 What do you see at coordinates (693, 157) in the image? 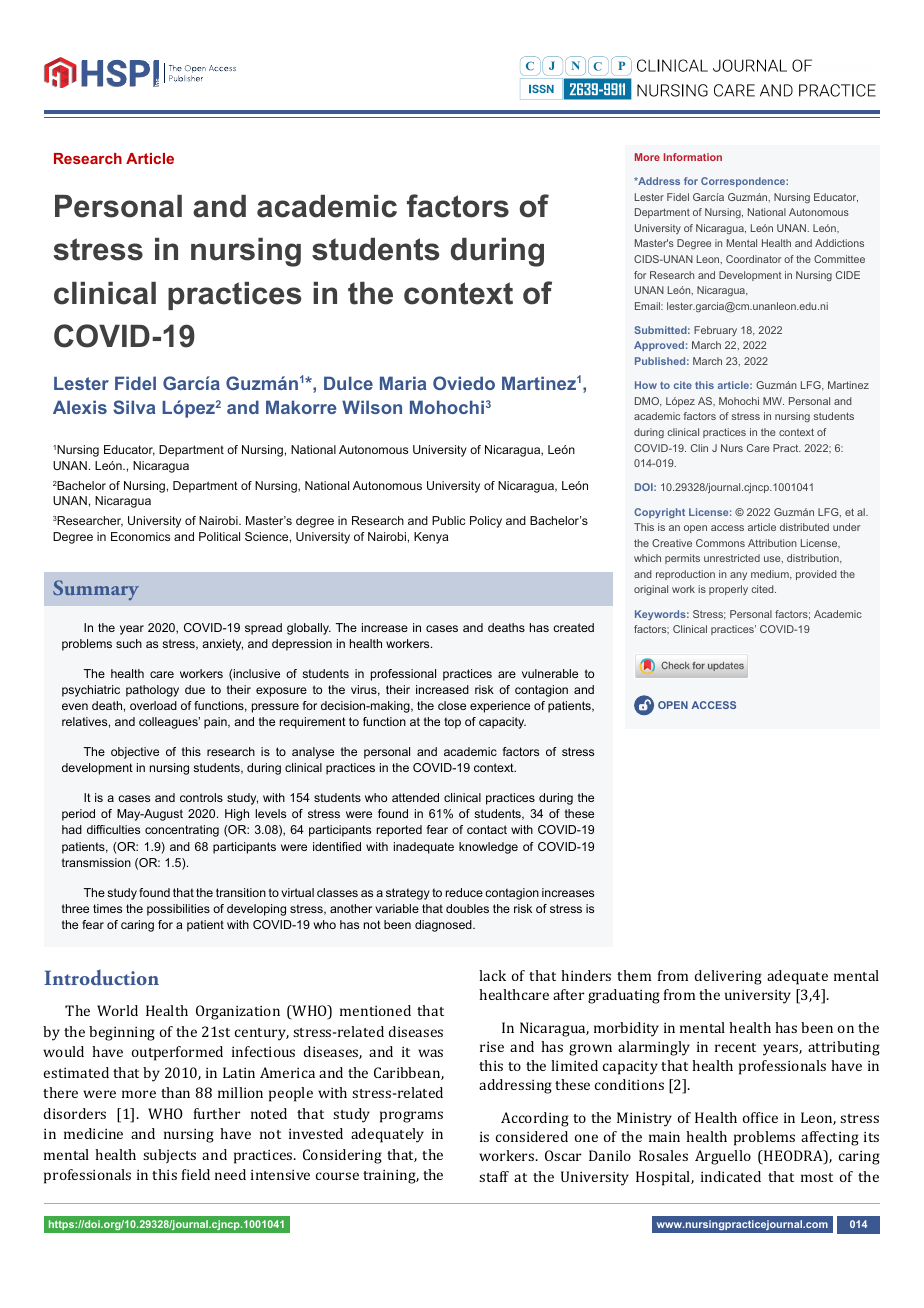
I see `Information` at bounding box center [693, 157].
